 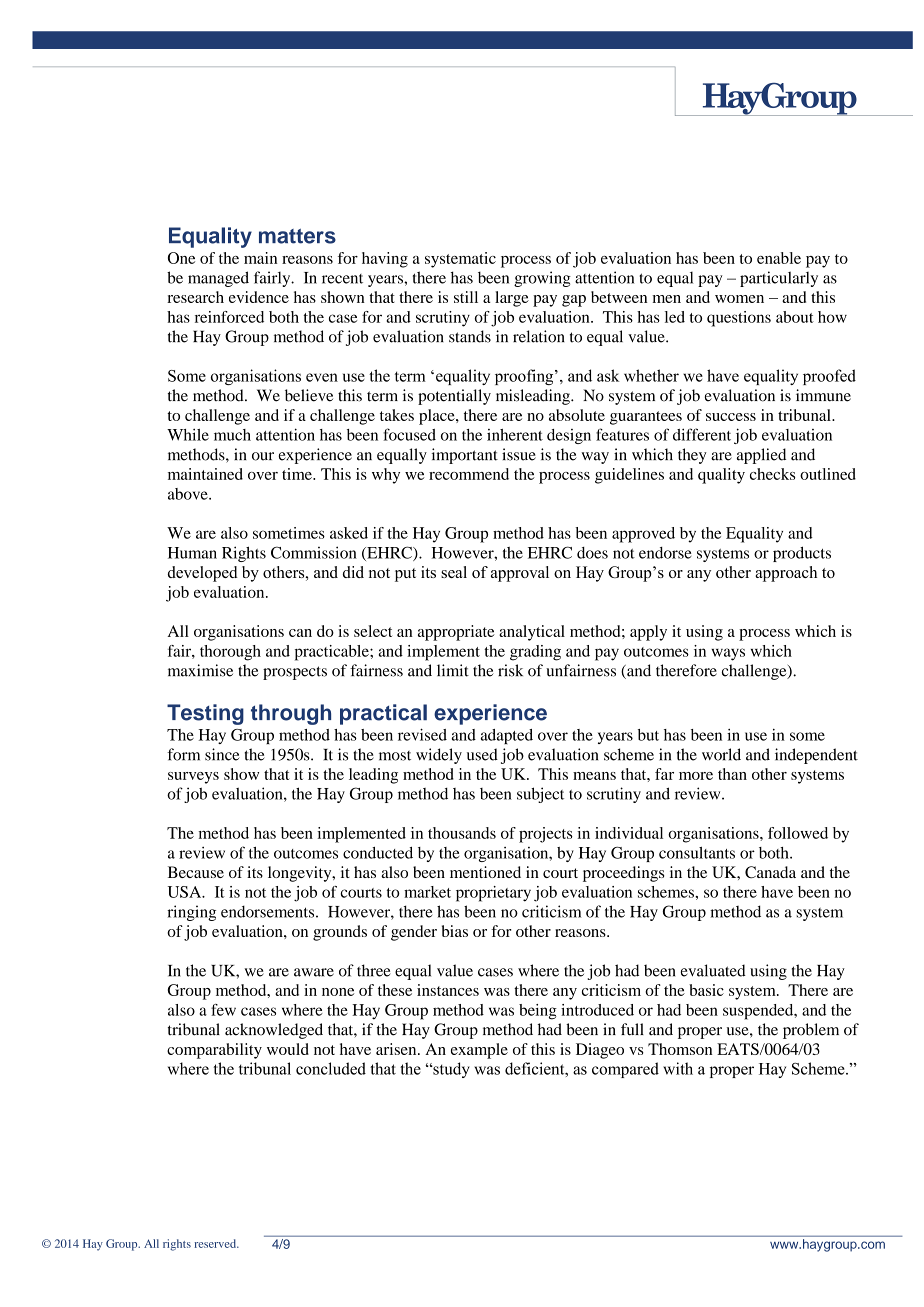 What do you see at coordinates (728, 654) in the document?
I see `ways` at bounding box center [728, 654].
